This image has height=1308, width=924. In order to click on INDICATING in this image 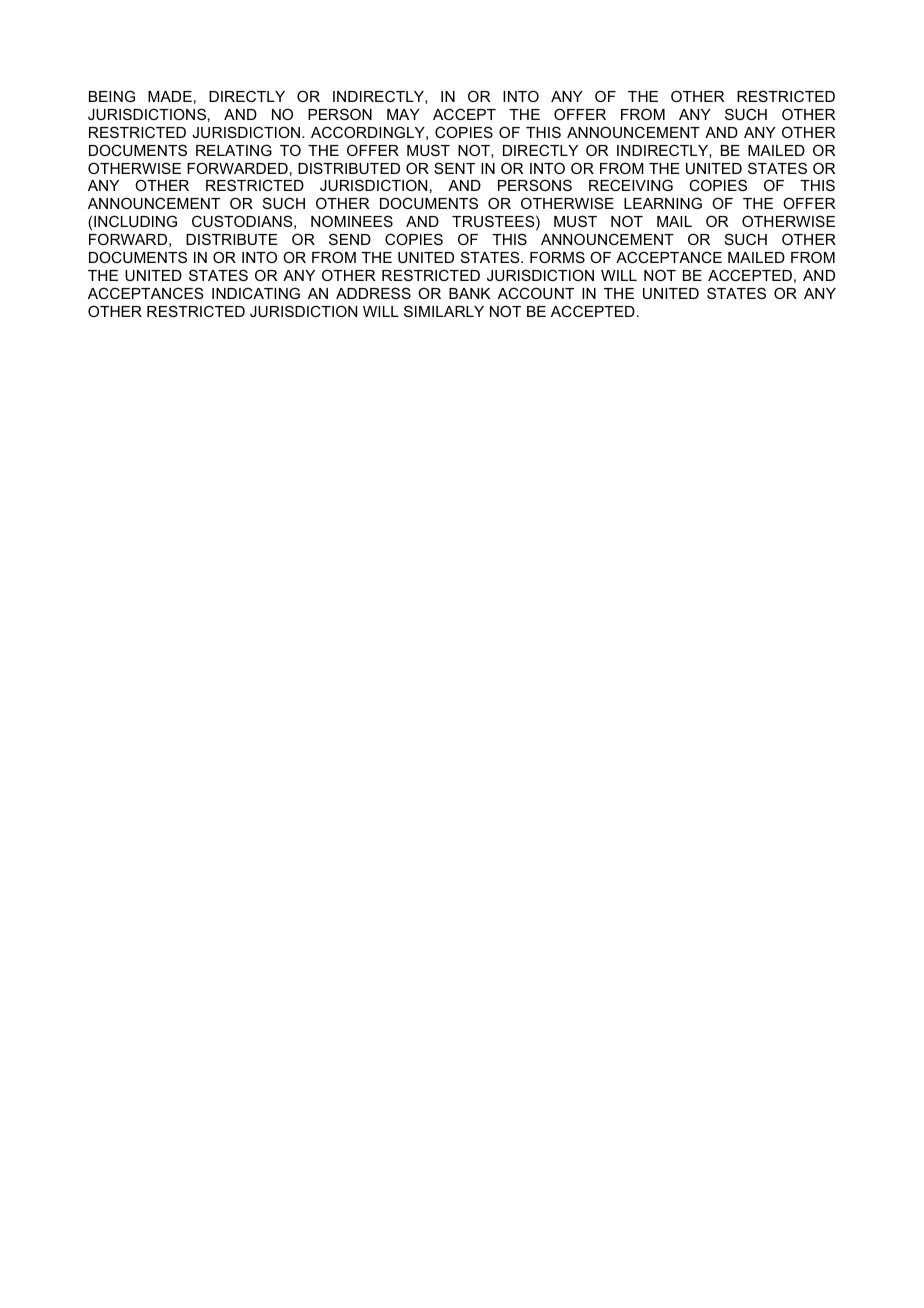, I will do `click(256, 293)`.
